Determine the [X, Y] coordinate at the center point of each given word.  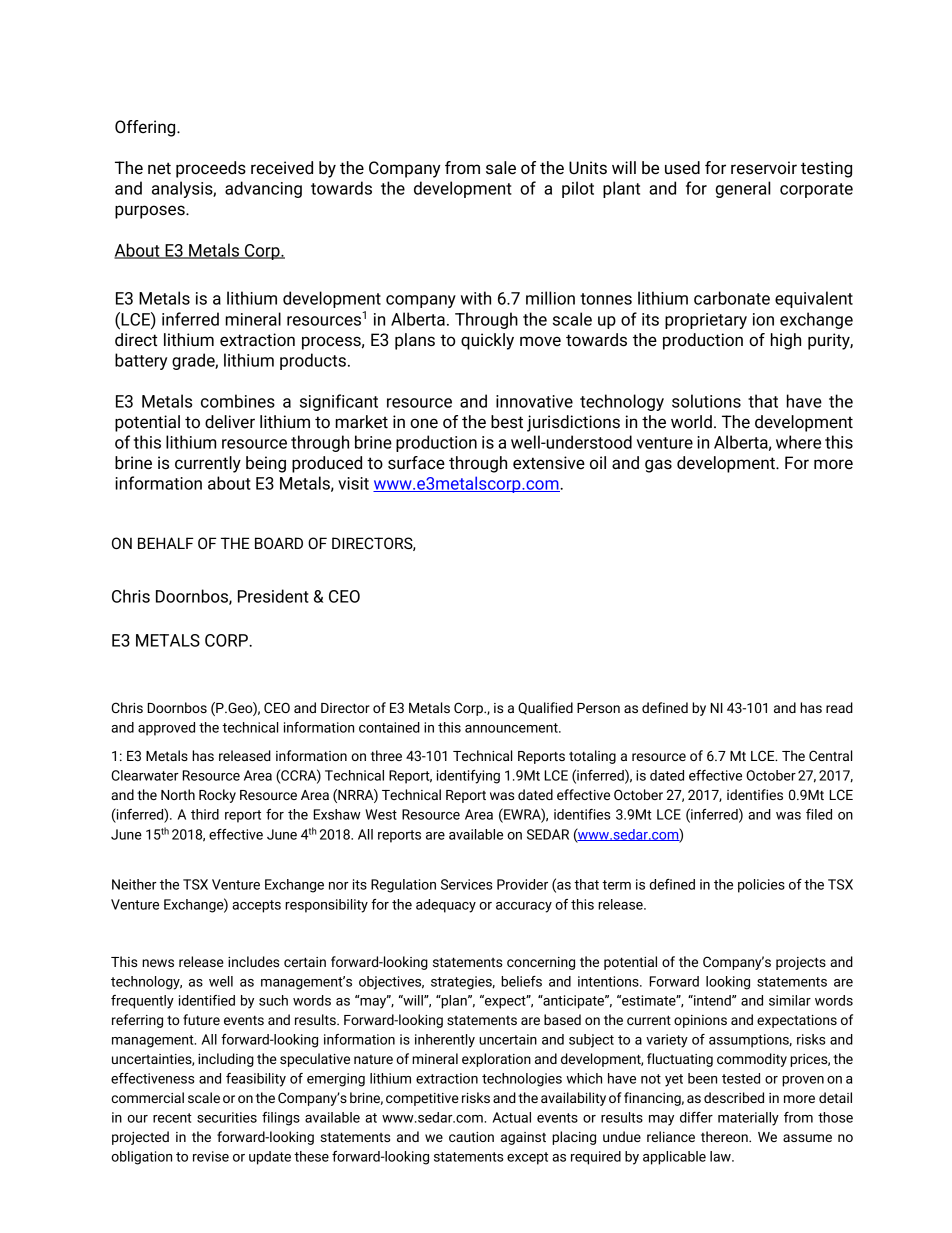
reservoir [764, 168]
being [266, 464]
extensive [549, 463]
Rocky [217, 796]
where [798, 442]
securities [227, 1117]
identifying [468, 777]
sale [501, 168]
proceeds [211, 169]
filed [819, 814]
